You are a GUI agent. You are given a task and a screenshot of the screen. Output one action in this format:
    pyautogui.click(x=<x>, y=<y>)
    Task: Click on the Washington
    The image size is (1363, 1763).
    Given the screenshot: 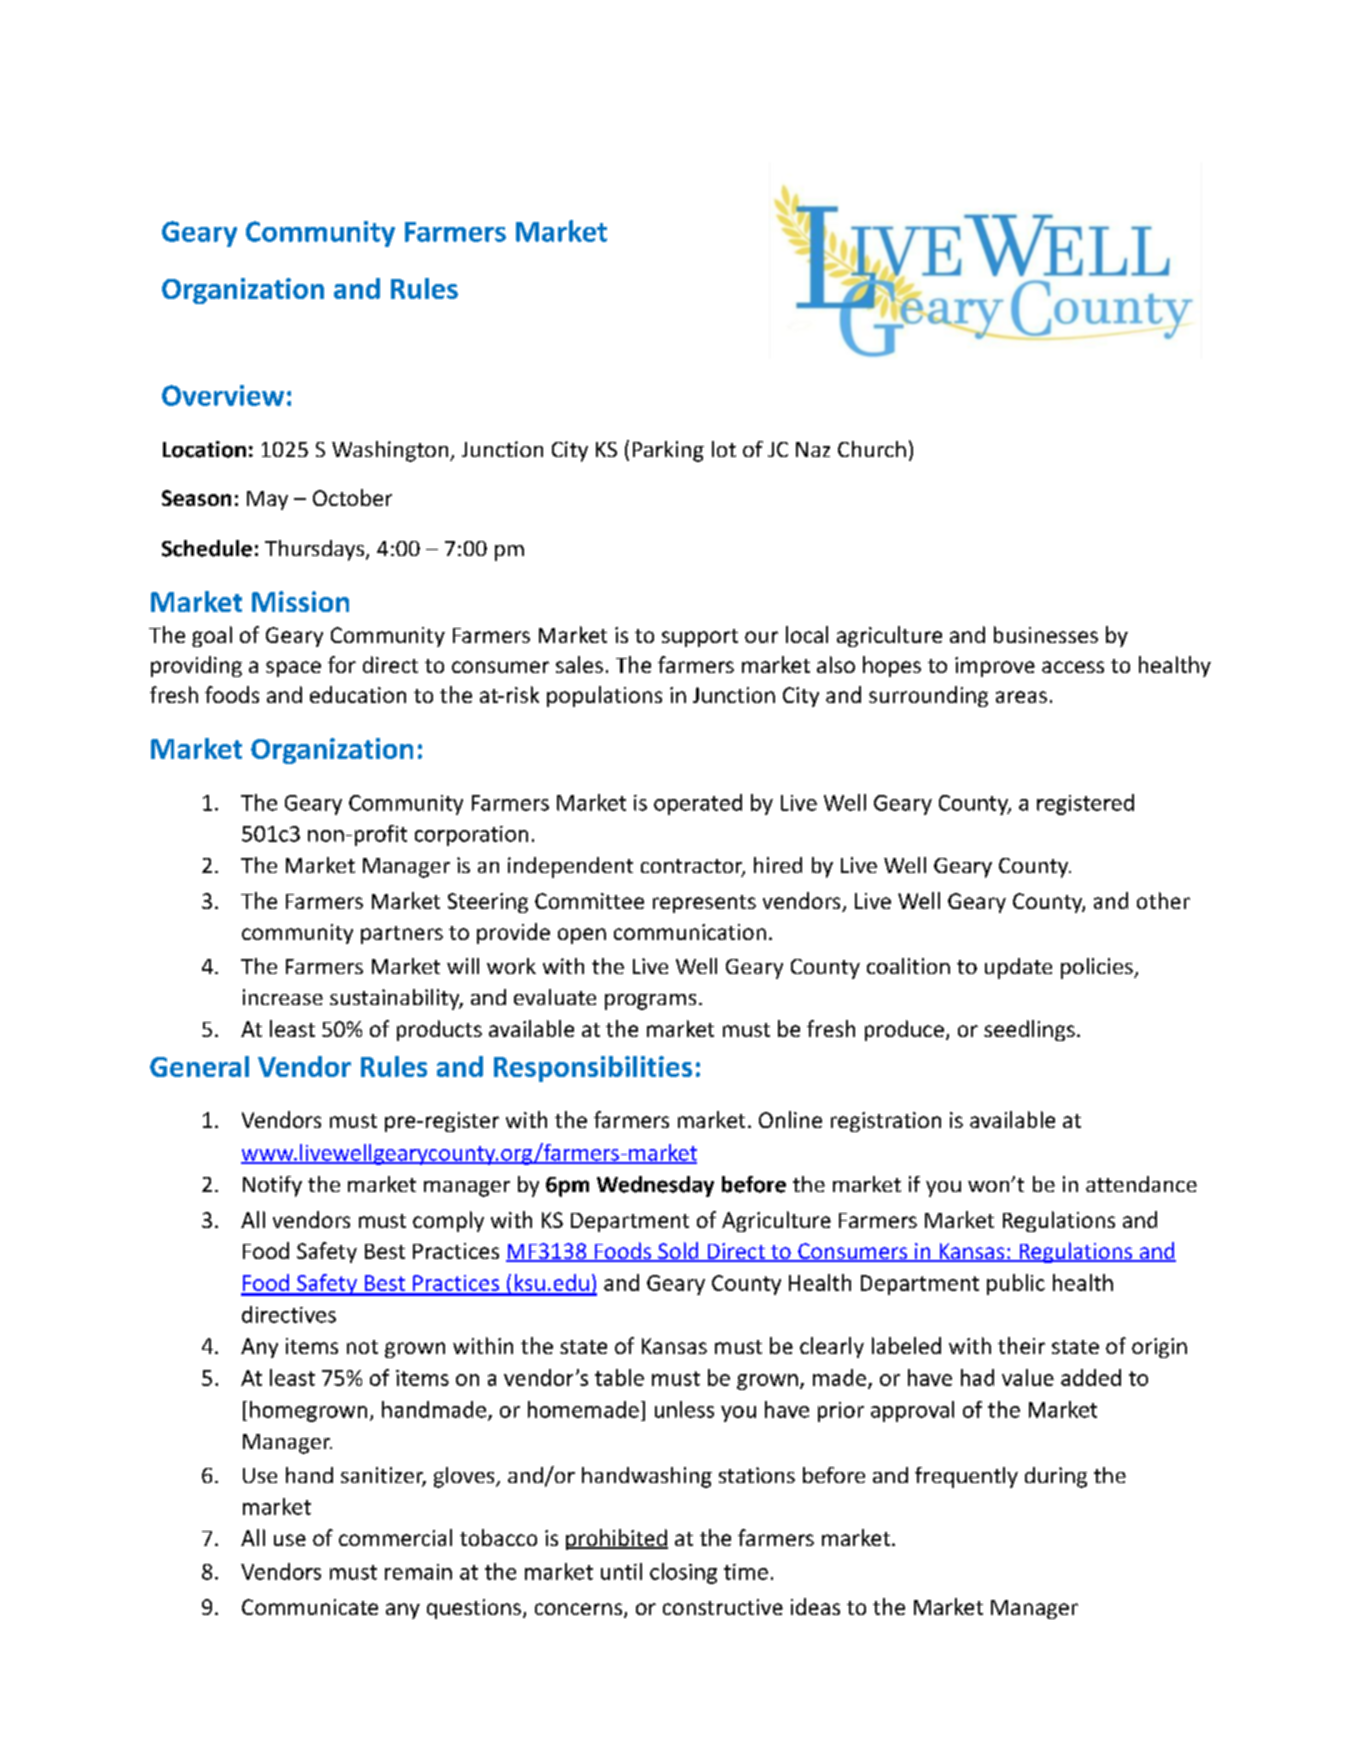 What is the action you would take?
    pyautogui.click(x=391, y=451)
